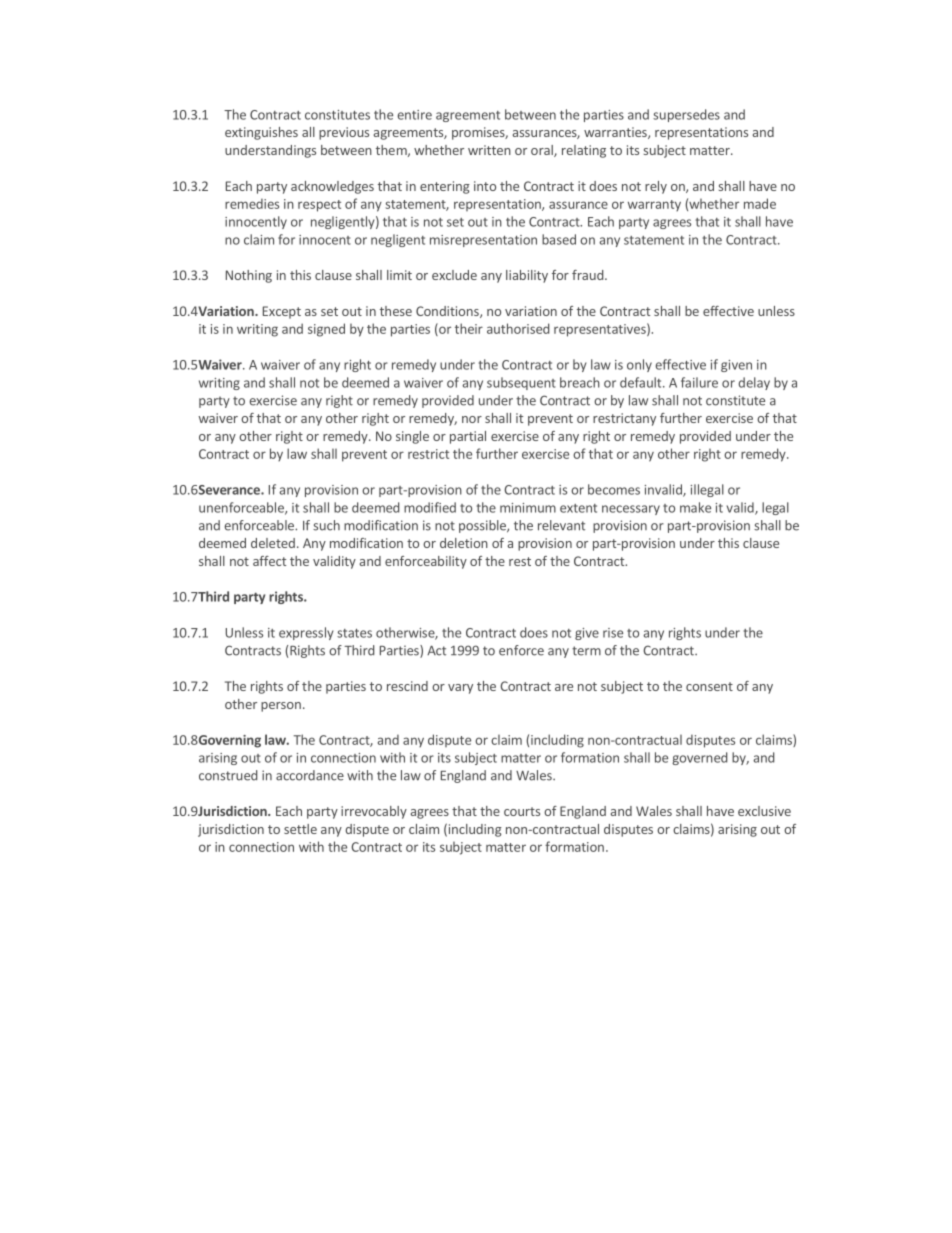  What do you see at coordinates (300, 829) in the image?
I see `settle` at bounding box center [300, 829].
